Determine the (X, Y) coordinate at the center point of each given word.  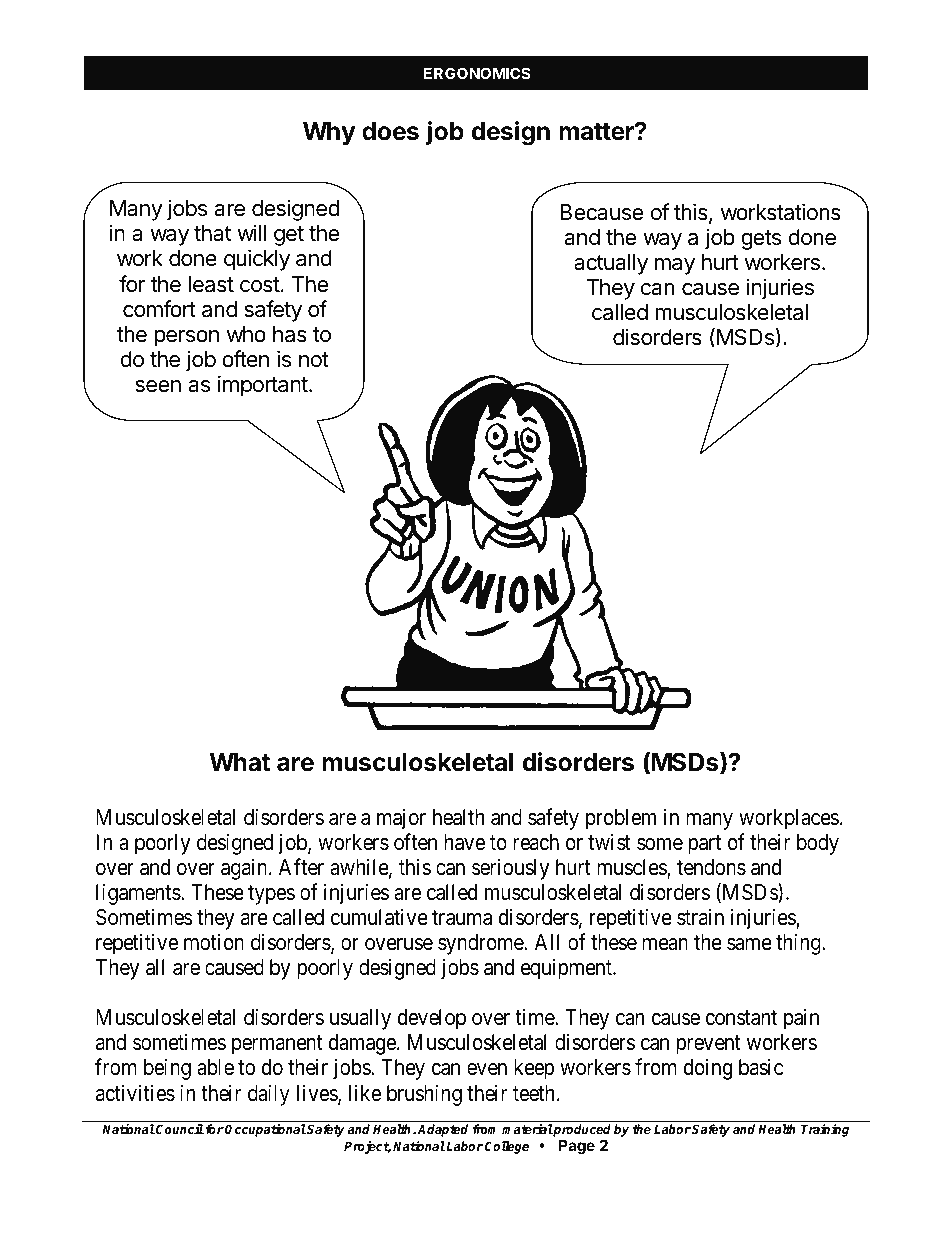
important (263, 386)
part (704, 845)
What (239, 762)
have (464, 842)
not (314, 360)
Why (329, 133)
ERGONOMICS (477, 73)
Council (179, 1129)
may (675, 266)
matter (597, 132)
